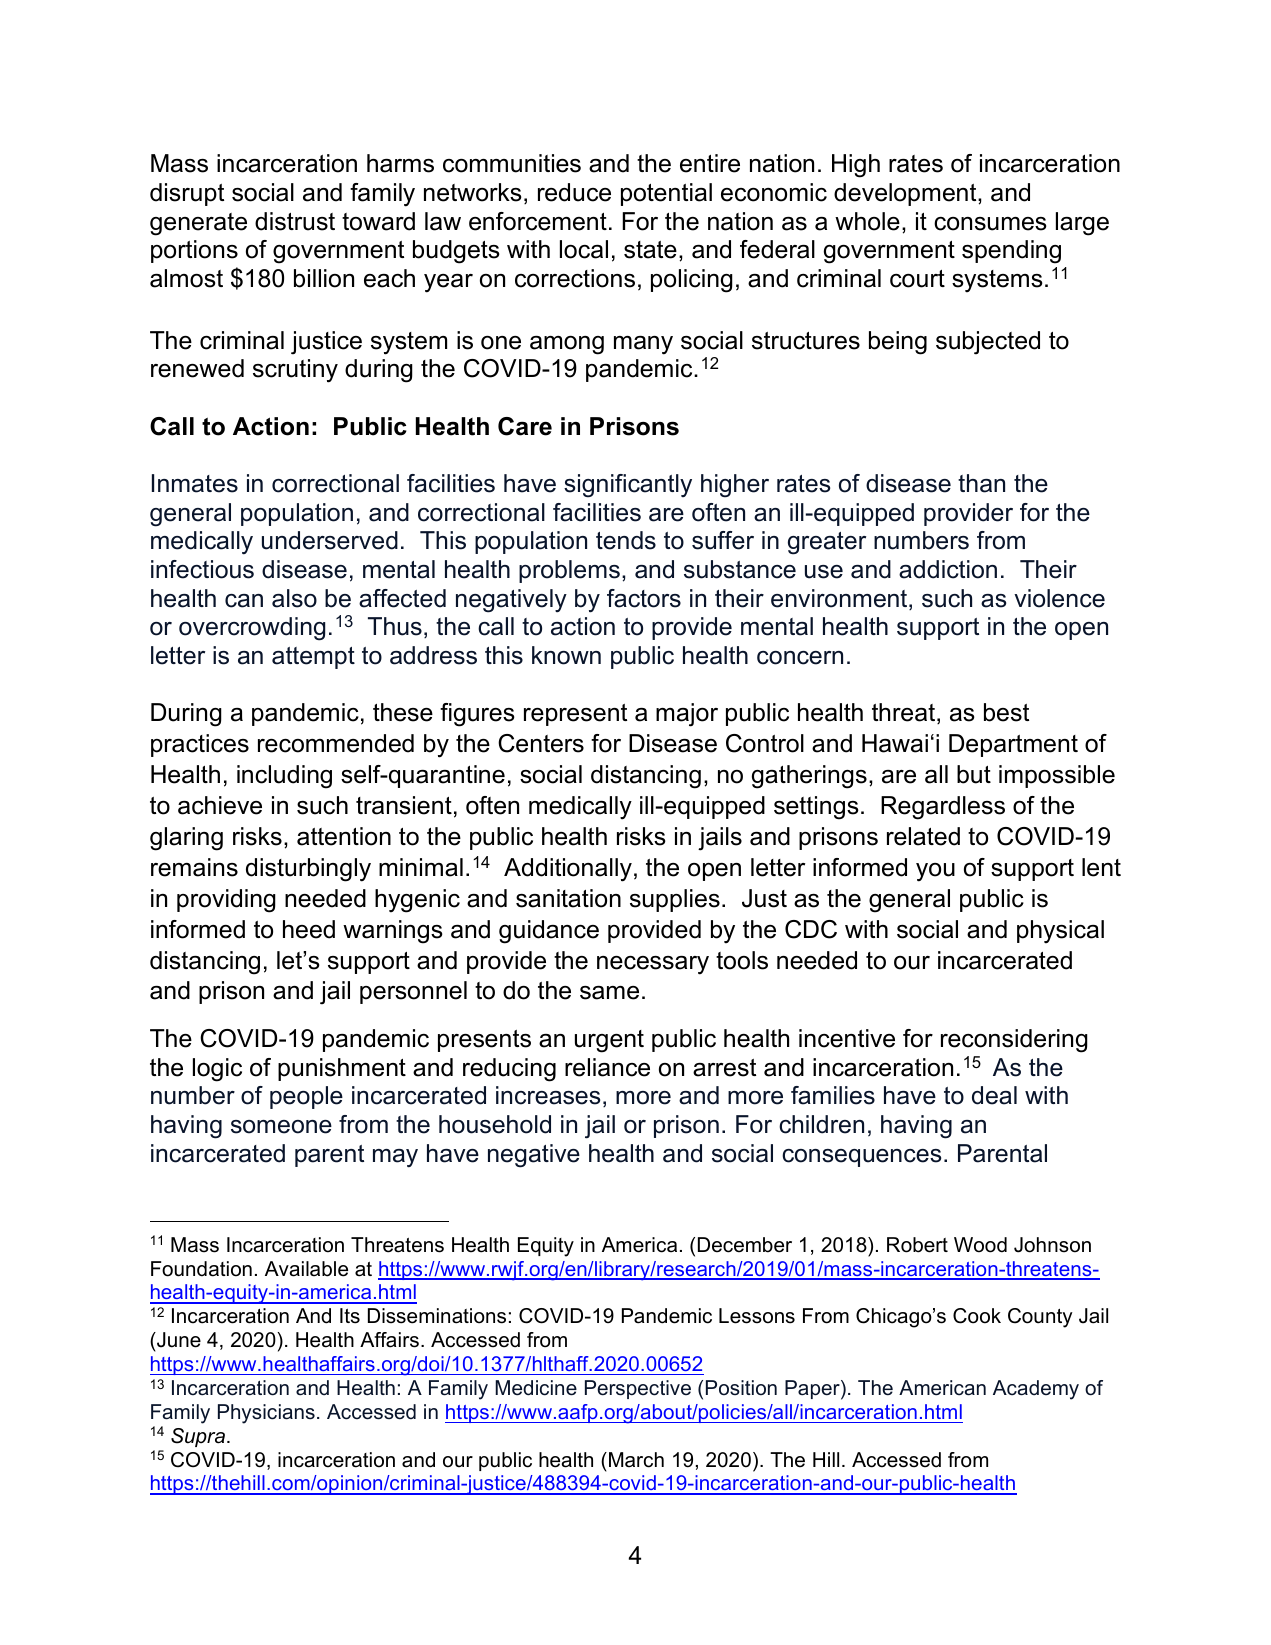 The height and width of the screenshot is (1645, 1271). Describe the element at coordinates (284, 777) in the screenshot. I see `including` at that location.
